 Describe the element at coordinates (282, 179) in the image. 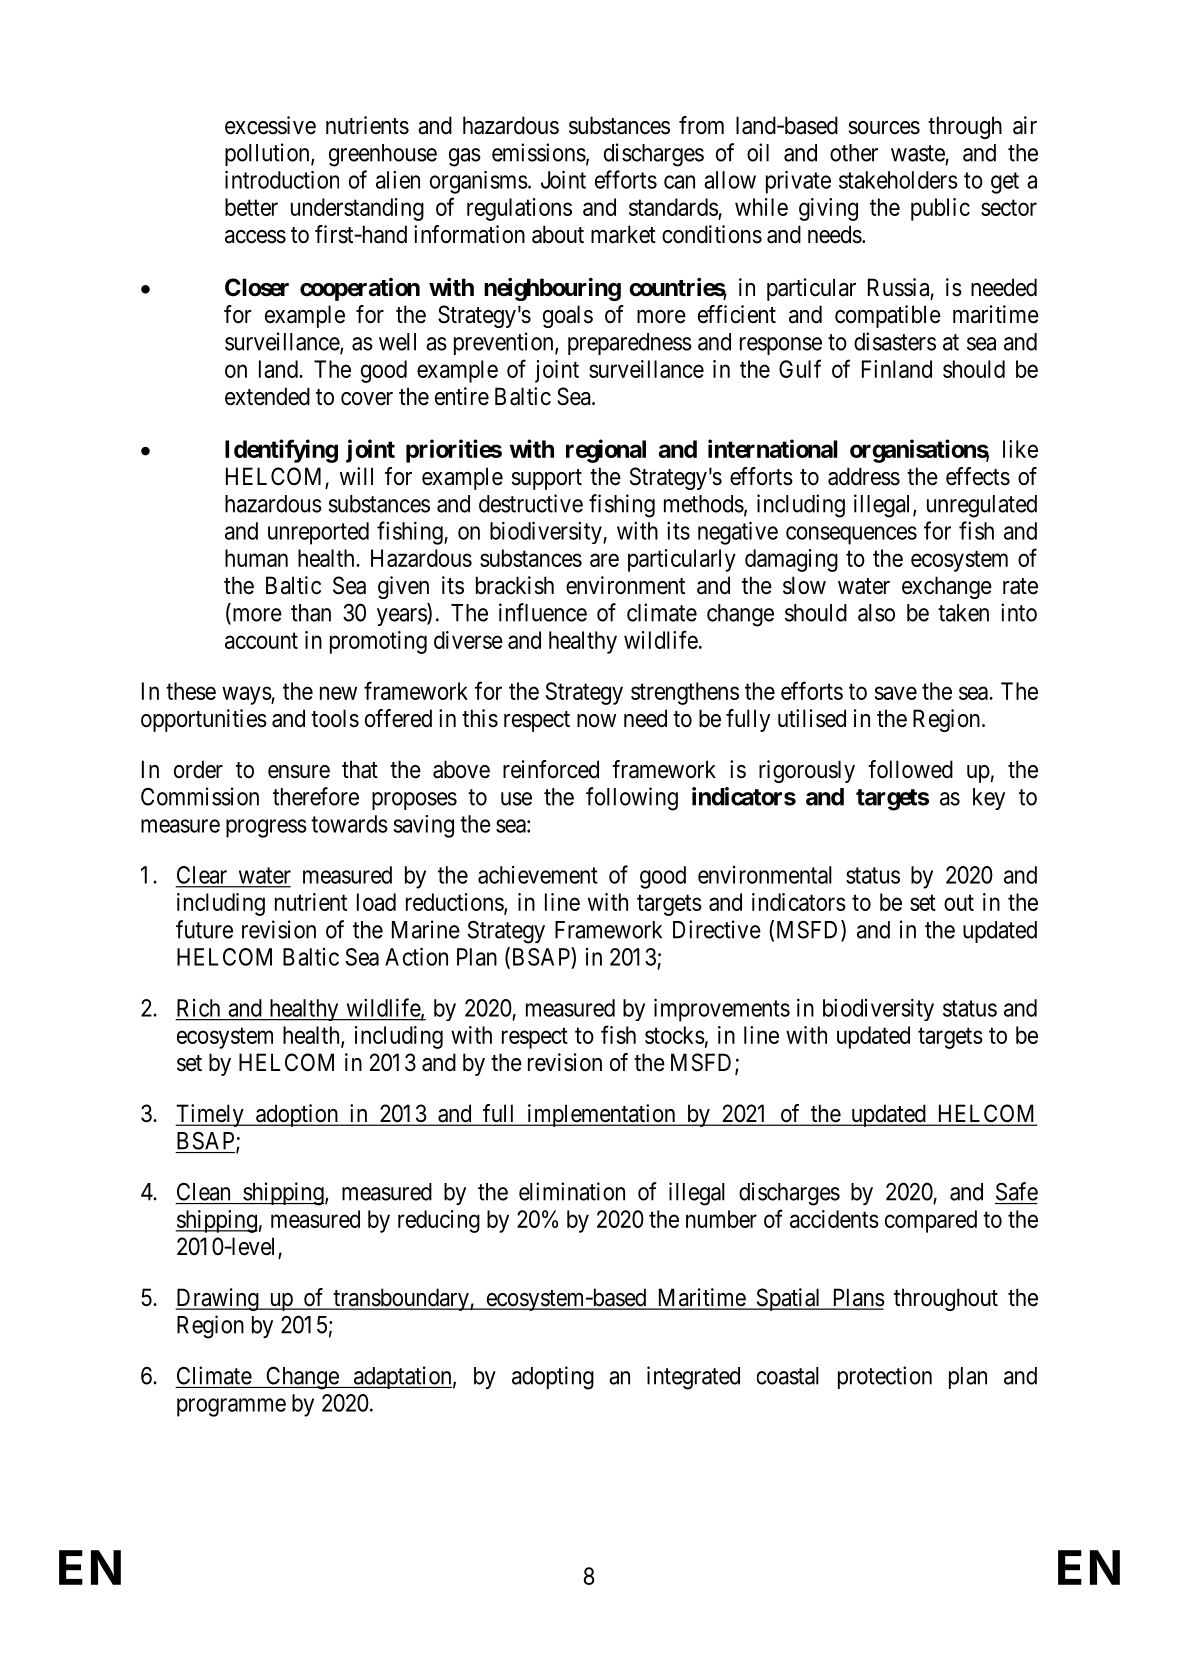

I see `introduction` at that location.
